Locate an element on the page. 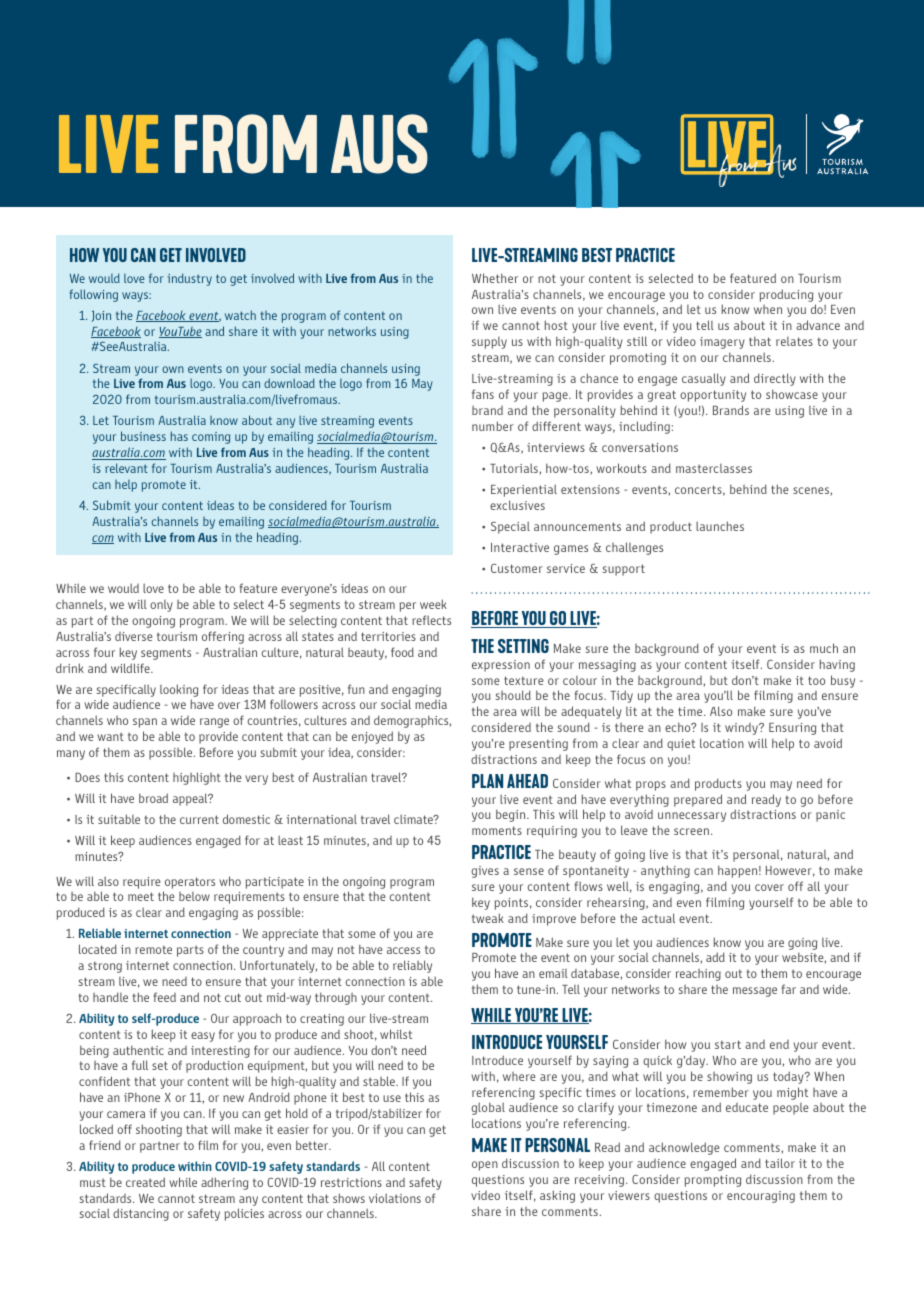 This page has width=924, height=1308. reliably is located at coordinates (412, 966).
